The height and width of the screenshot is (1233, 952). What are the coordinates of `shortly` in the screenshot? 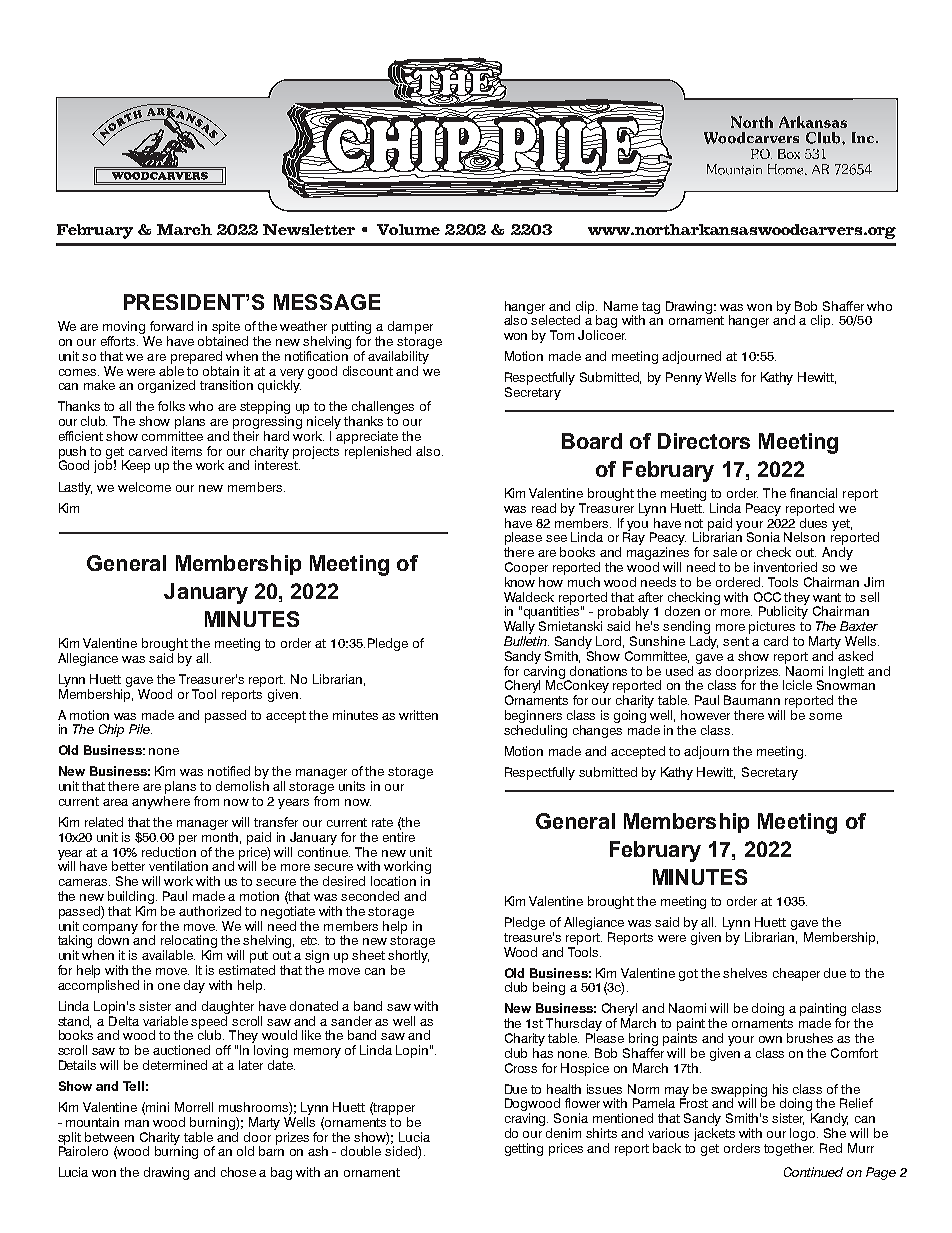 It's located at (408, 956).
